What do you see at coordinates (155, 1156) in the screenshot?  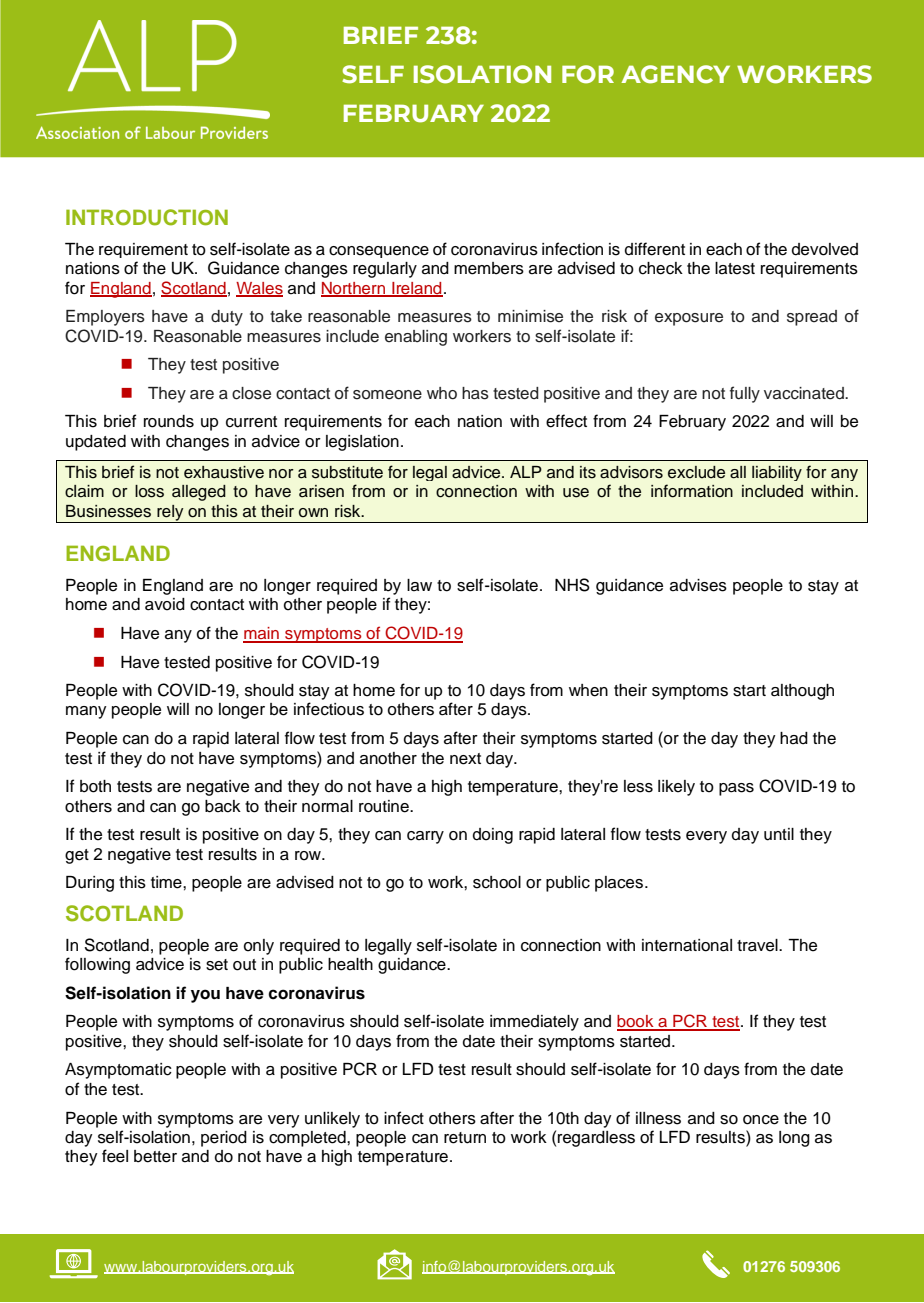 I see `better` at bounding box center [155, 1156].
